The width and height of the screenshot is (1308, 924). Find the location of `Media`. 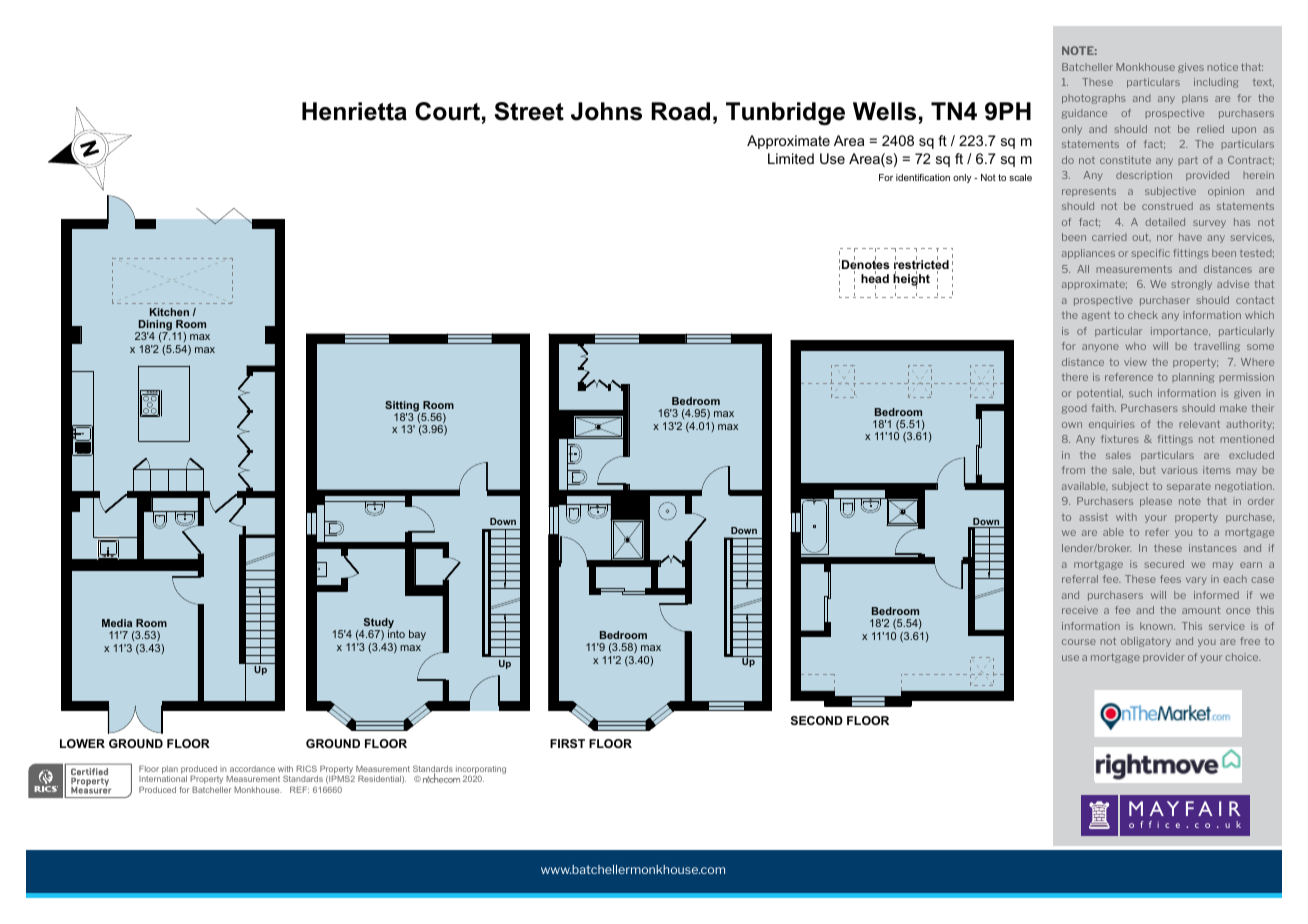

Media is located at coordinates (117, 623).
